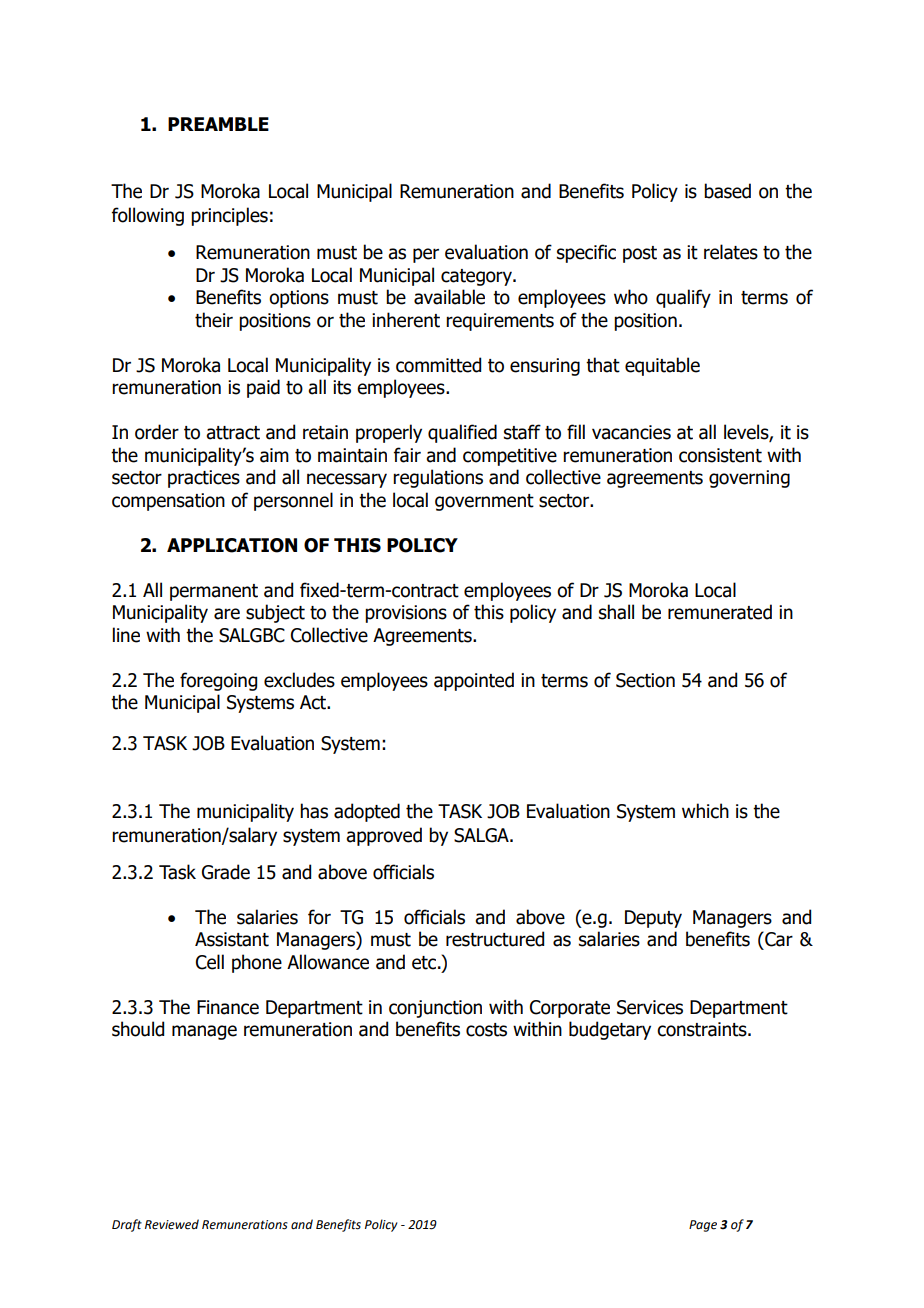 This image has width=924, height=1308. Describe the element at coordinates (218, 681) in the image. I see `foregoing` at that location.
